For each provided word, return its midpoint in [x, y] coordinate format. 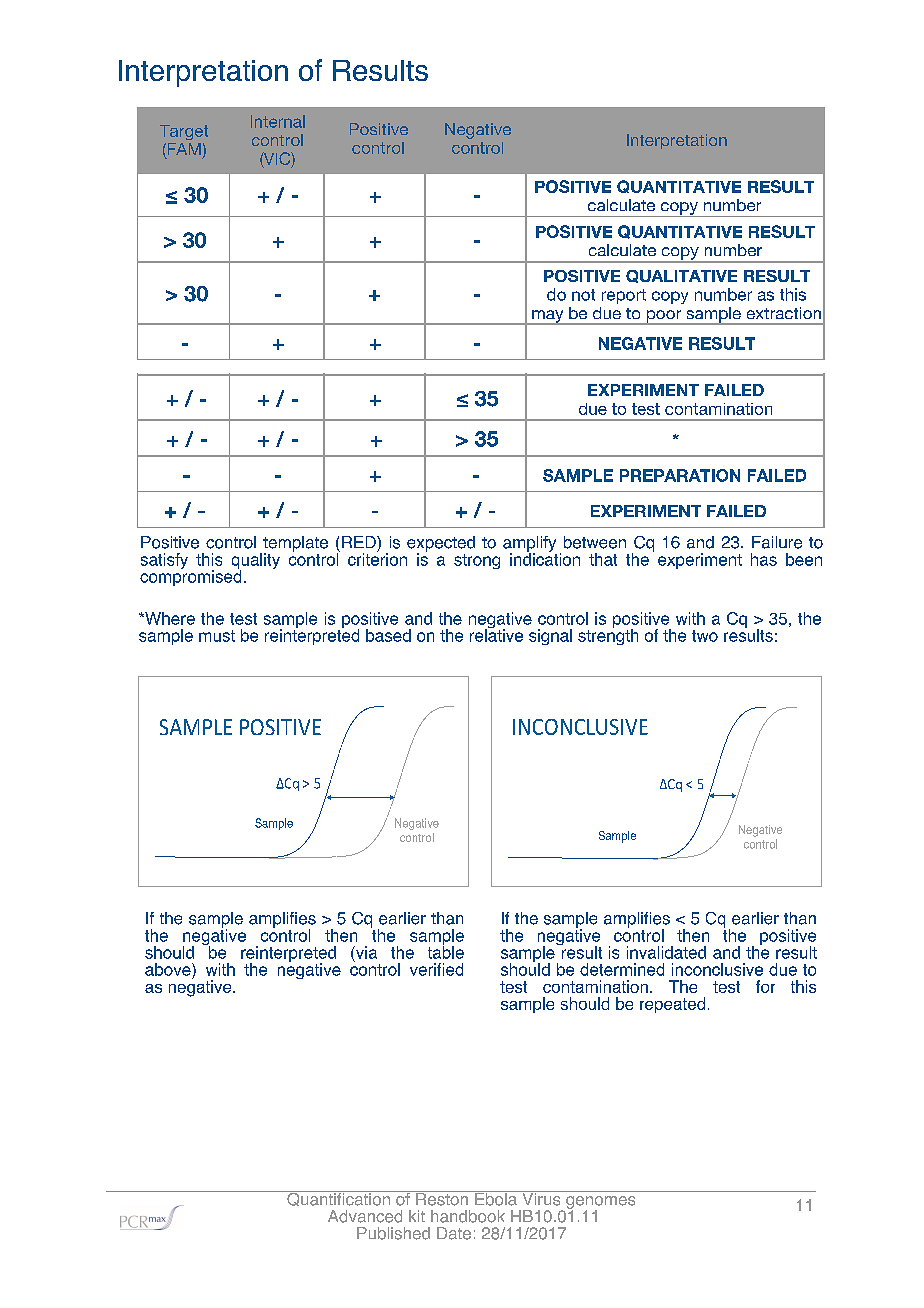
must [217, 636]
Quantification [338, 1198]
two [705, 636]
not [583, 295]
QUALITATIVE [681, 276]
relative [496, 634]
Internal [278, 121]
